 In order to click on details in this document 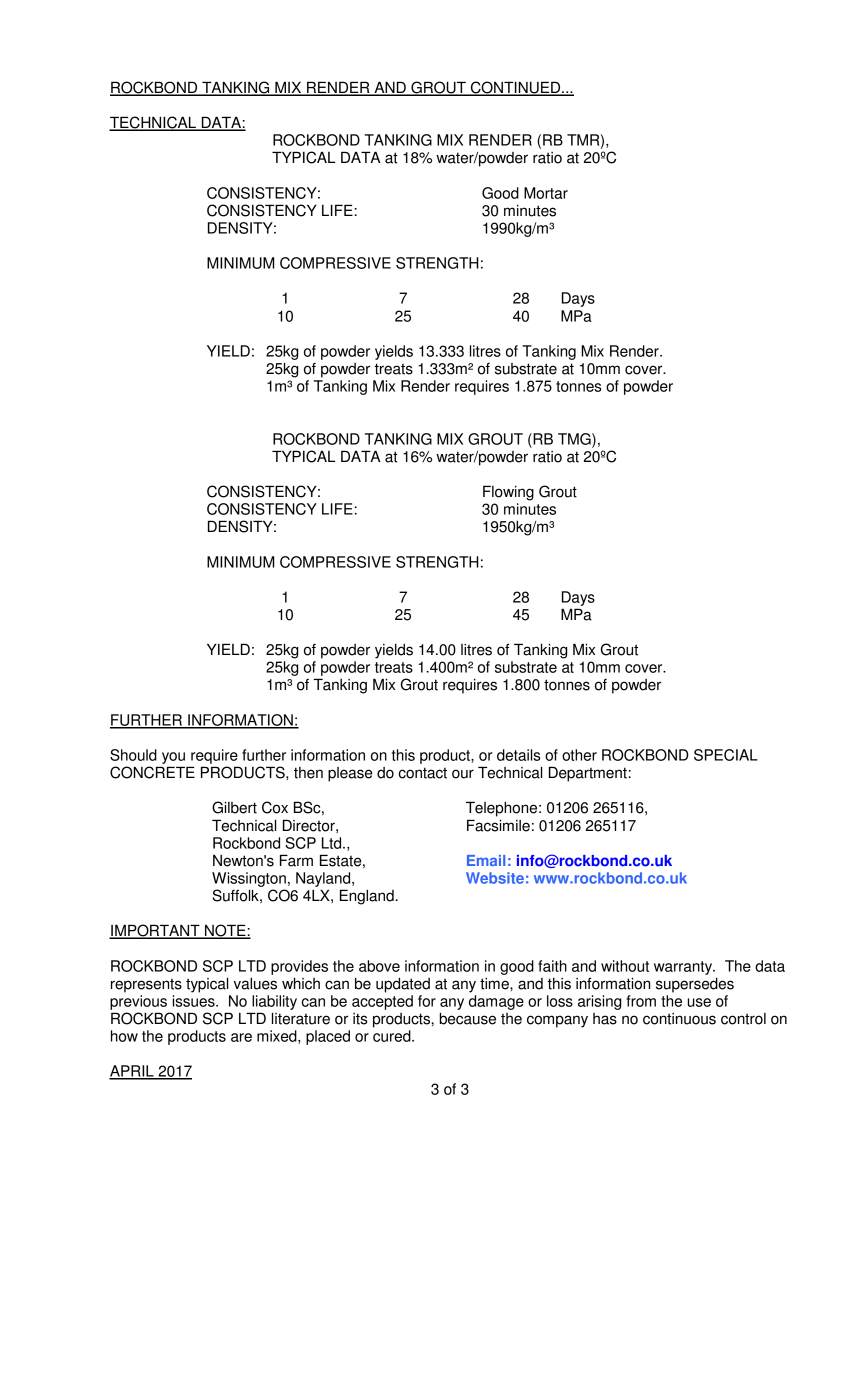, I will do `click(518, 755)`.
